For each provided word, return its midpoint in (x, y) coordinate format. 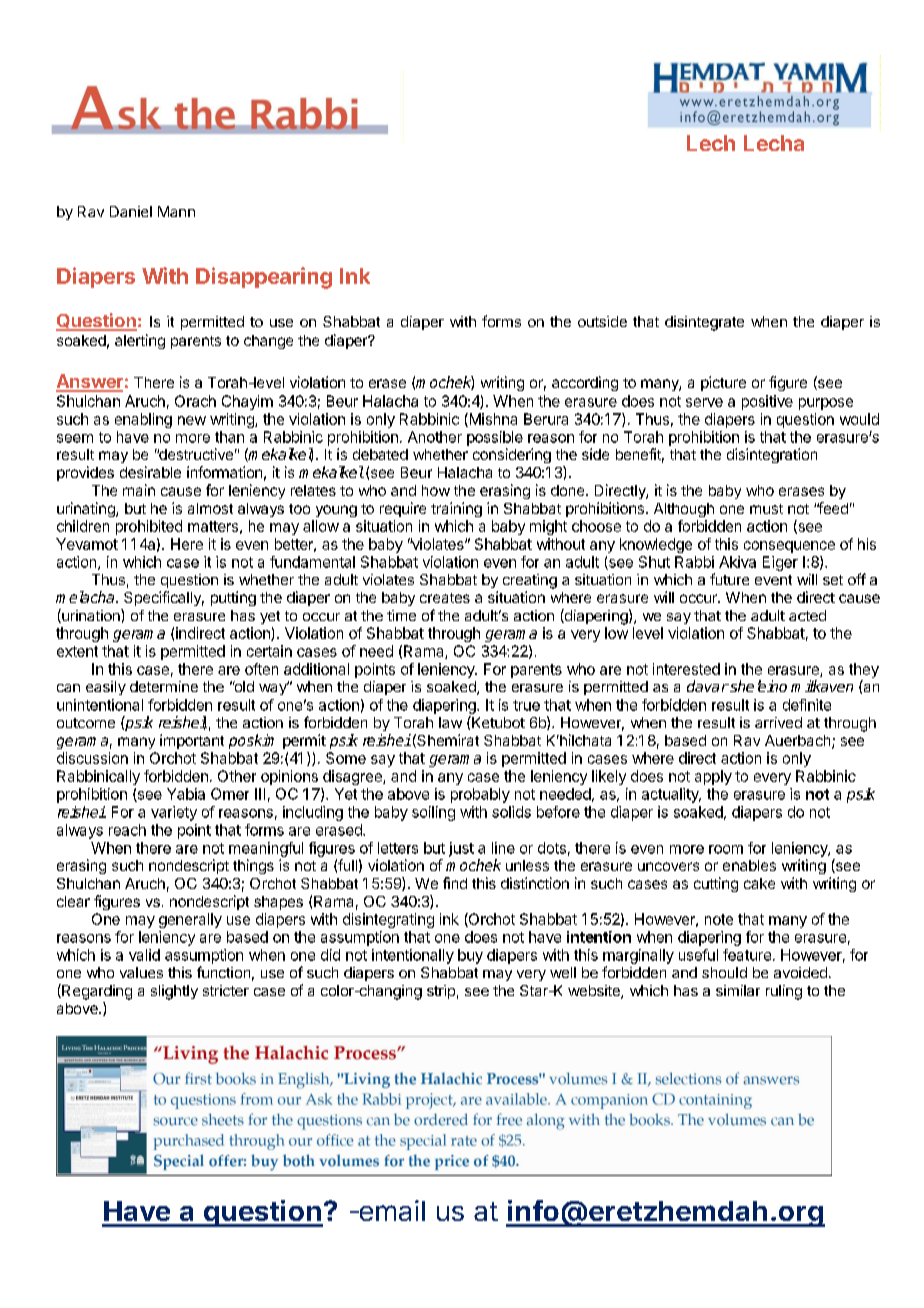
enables (749, 865)
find (455, 883)
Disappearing (264, 278)
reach (127, 830)
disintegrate (704, 323)
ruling (784, 992)
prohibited (149, 527)
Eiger (780, 563)
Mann (176, 211)
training (456, 509)
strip (441, 992)
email (391, 1210)
